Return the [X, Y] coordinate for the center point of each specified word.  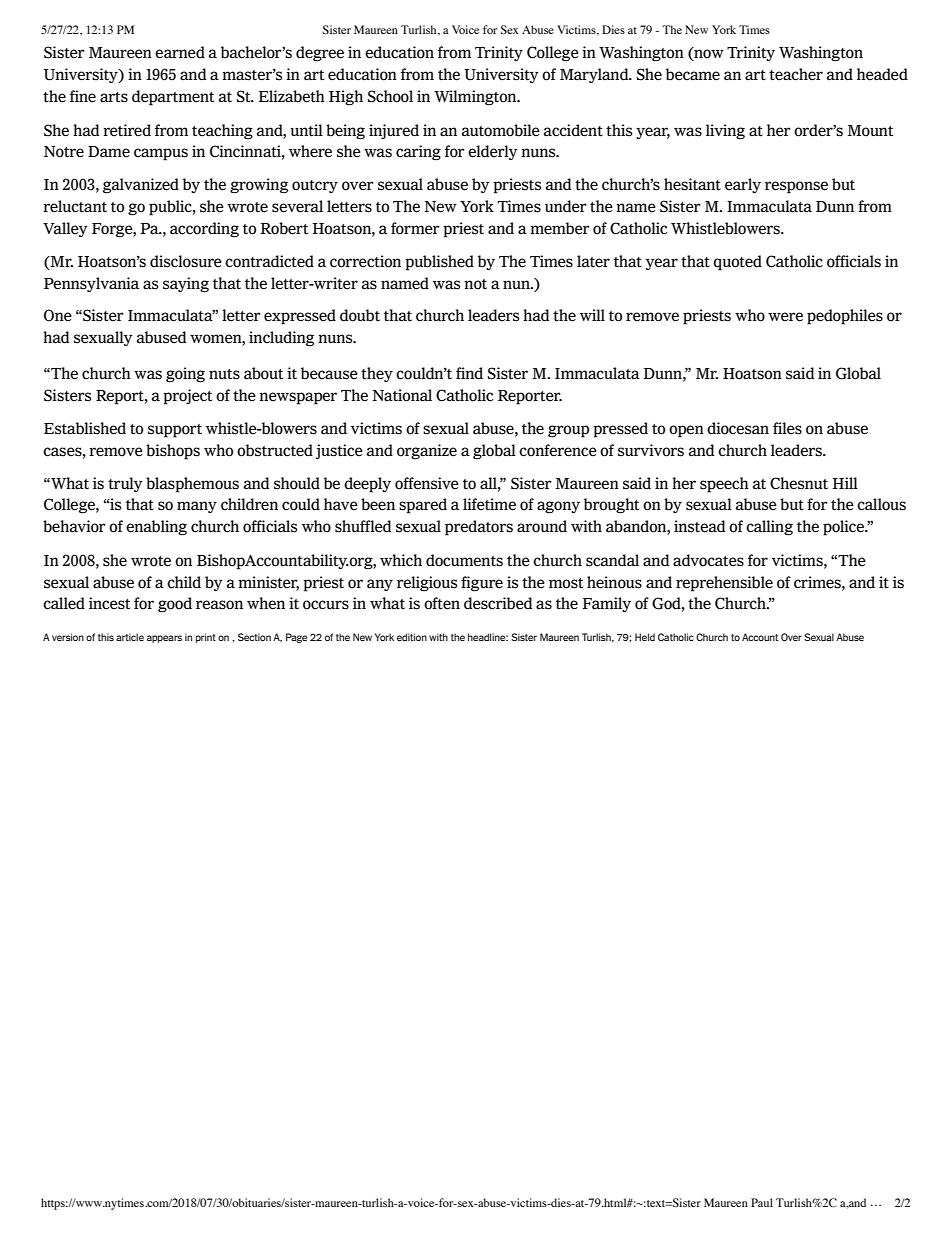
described [498, 603]
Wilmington [476, 98]
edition [412, 637]
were [785, 317]
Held [645, 637]
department [173, 98]
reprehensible [724, 584]
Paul [762, 1202]
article [130, 637]
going [185, 375]
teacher [796, 74]
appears [164, 639]
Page [296, 638]
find [469, 373]
